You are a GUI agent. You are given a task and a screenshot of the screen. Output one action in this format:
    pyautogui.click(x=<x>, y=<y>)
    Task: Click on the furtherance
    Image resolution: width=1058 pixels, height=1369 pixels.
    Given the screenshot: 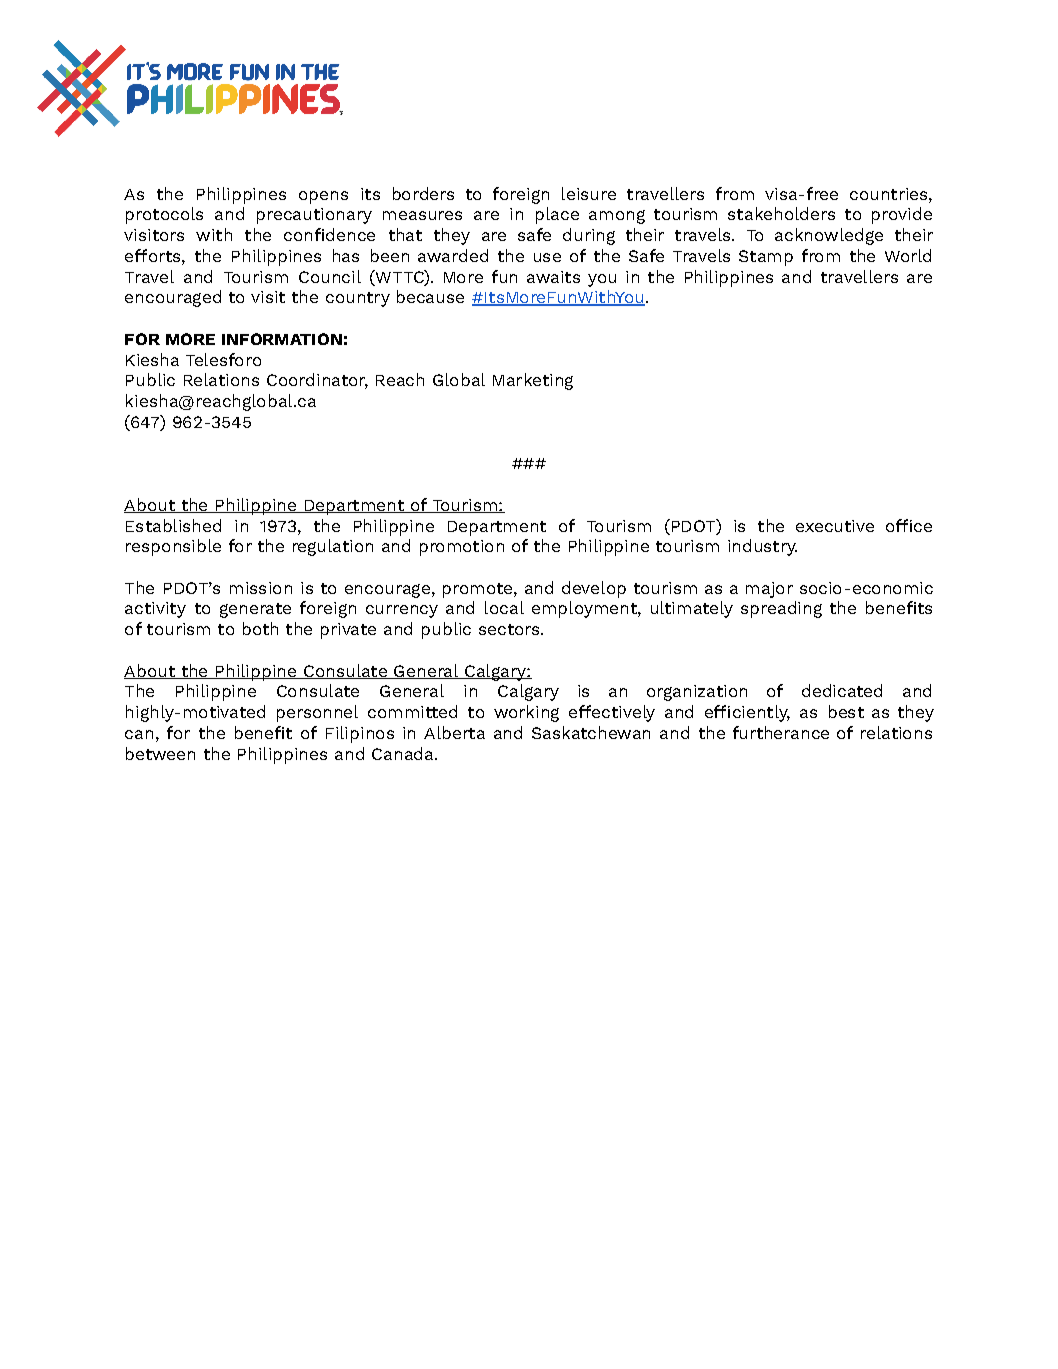 What is the action you would take?
    pyautogui.click(x=781, y=732)
